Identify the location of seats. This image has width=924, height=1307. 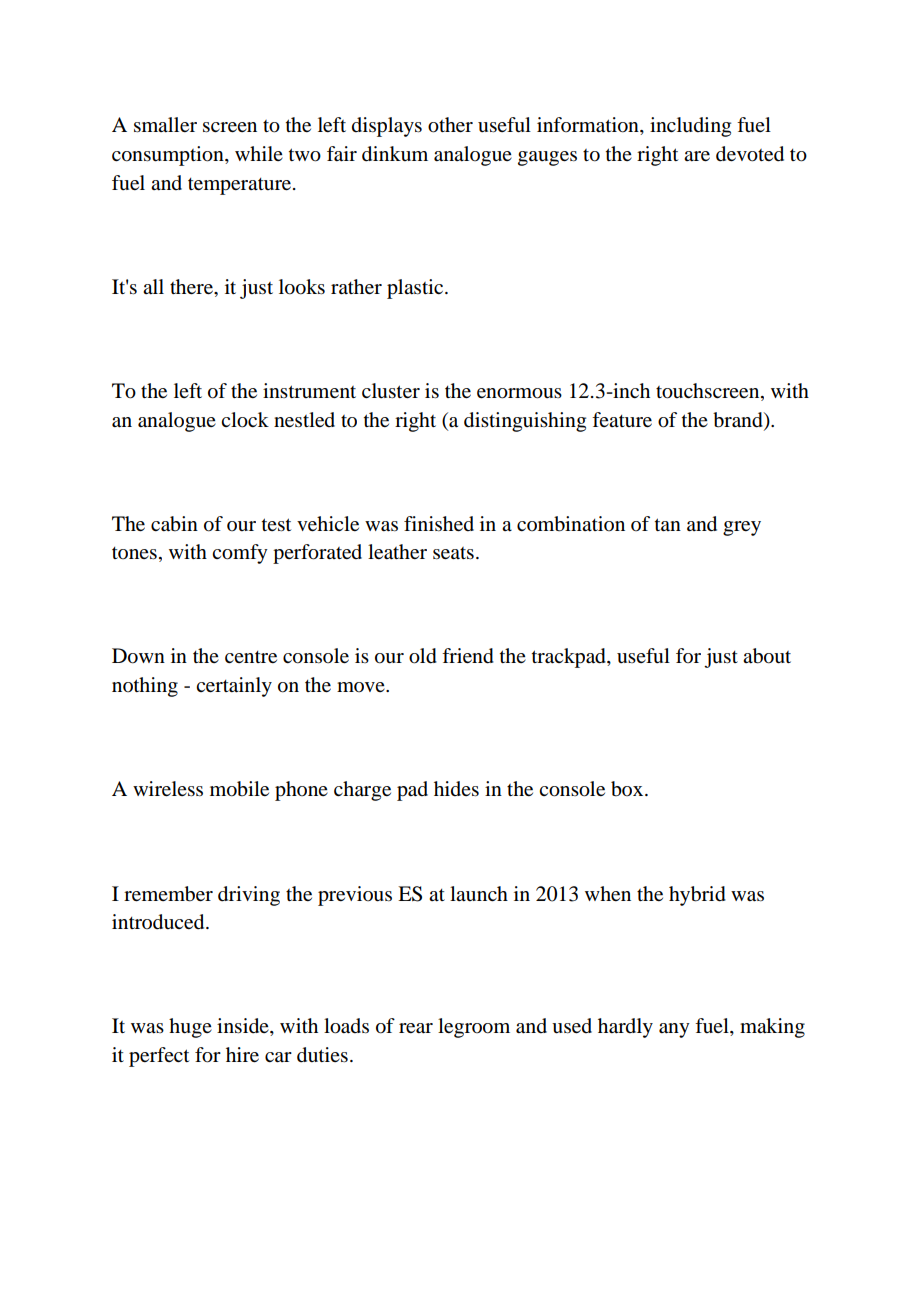
(453, 553).
